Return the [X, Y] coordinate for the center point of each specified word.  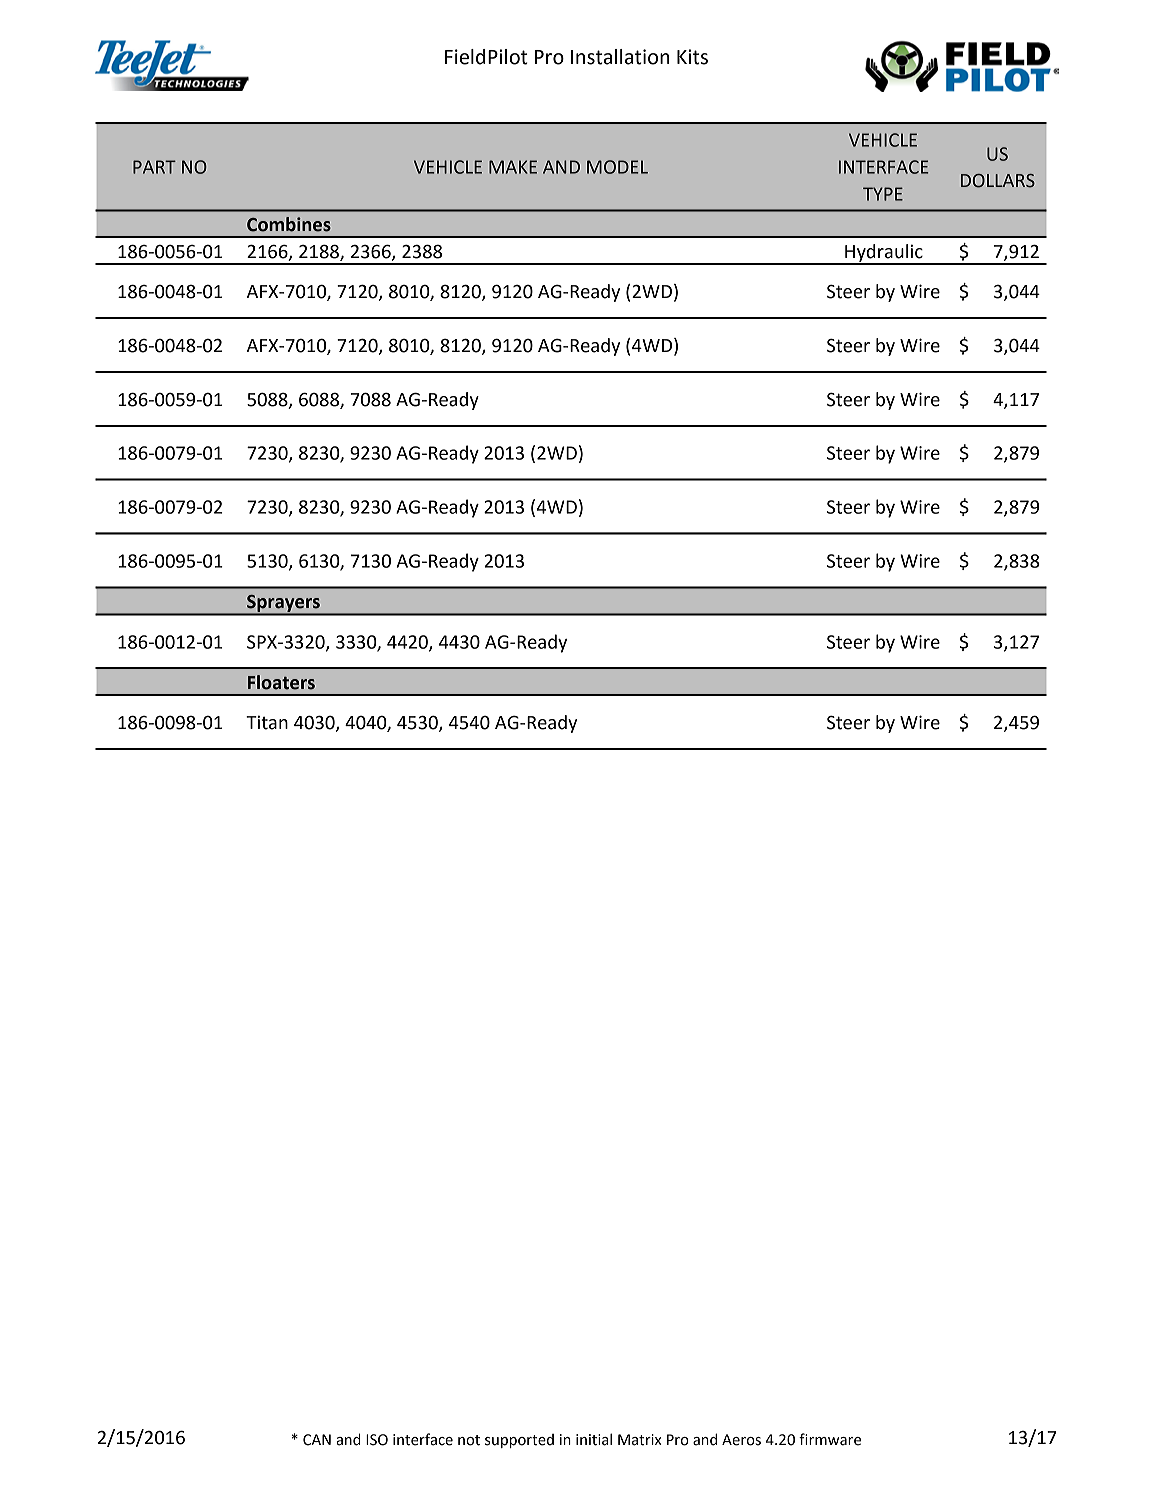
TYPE [883, 194]
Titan [267, 722]
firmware [830, 1439]
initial [594, 1439]
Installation [620, 57]
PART [154, 167]
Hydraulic [884, 254]
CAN [317, 1440]
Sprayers [283, 604]
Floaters [281, 682]
